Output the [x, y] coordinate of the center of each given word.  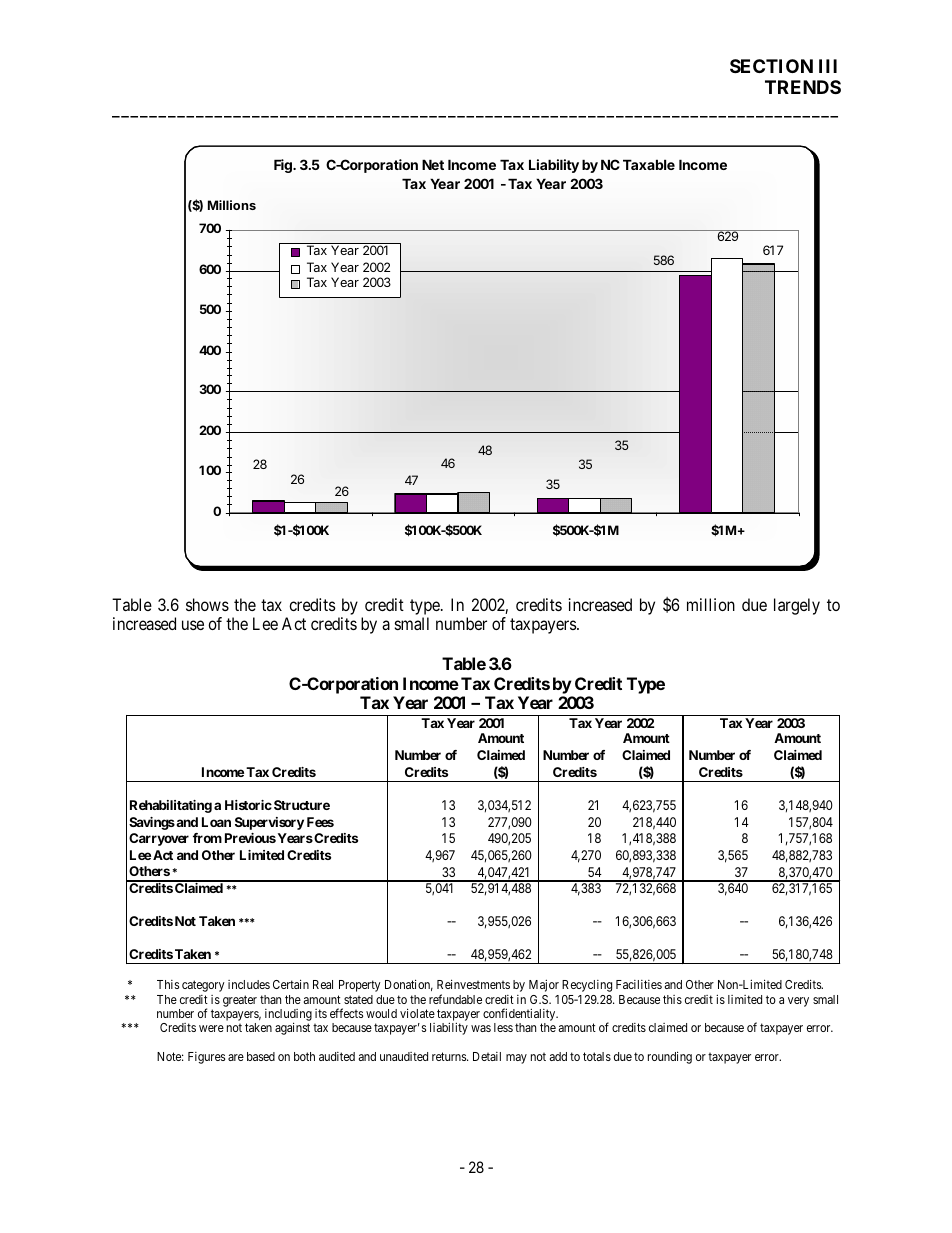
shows [207, 604]
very [798, 1002]
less [503, 1027]
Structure [302, 805]
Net [433, 164]
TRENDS [803, 87]
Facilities [639, 984]
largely [797, 606]
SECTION [771, 66]
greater [240, 1001]
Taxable [649, 164]
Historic [248, 805]
